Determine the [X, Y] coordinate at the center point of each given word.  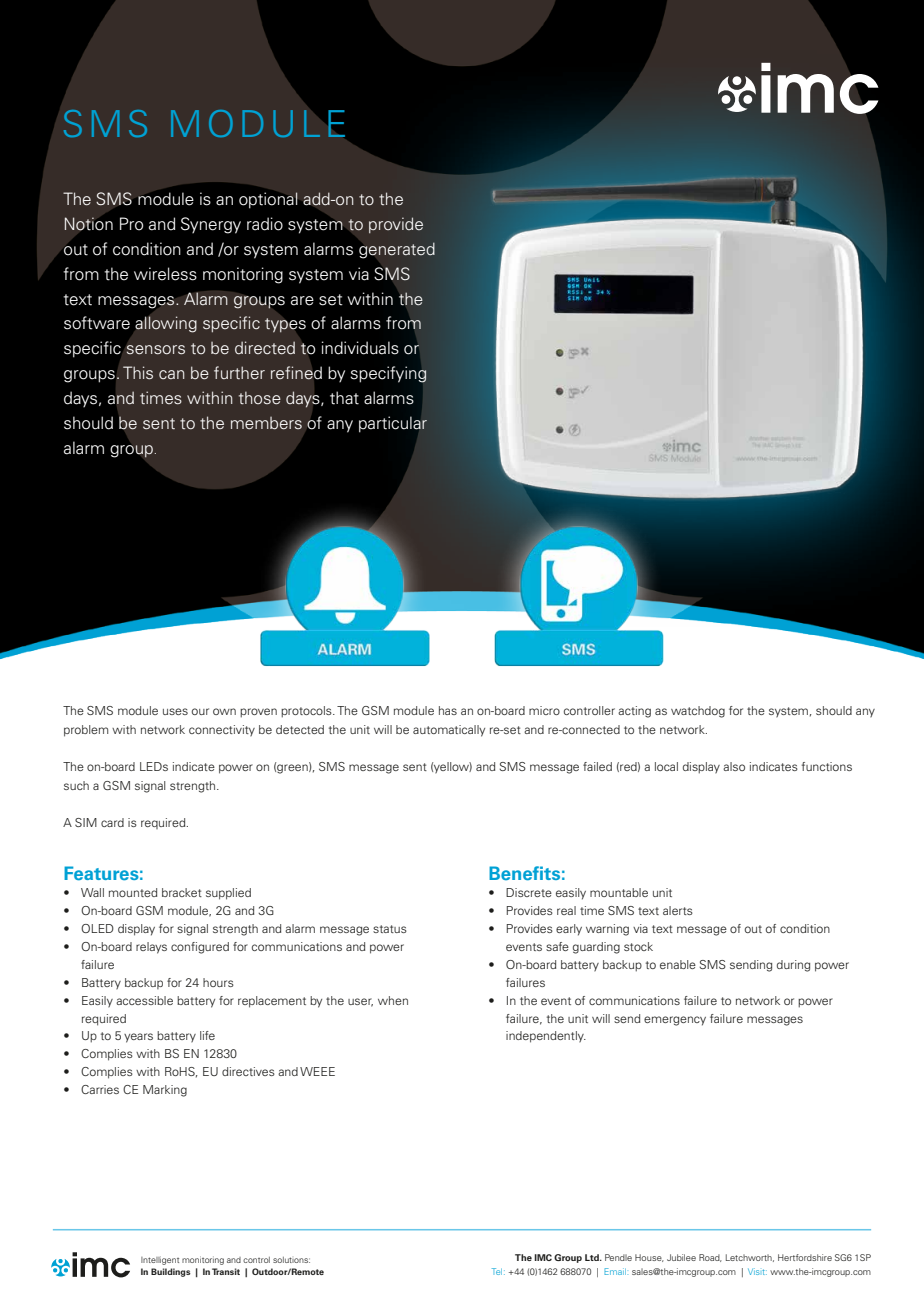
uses [175, 711]
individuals [360, 348]
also [734, 766]
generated [397, 250]
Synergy [211, 225]
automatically [449, 731]
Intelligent [160, 1260]
